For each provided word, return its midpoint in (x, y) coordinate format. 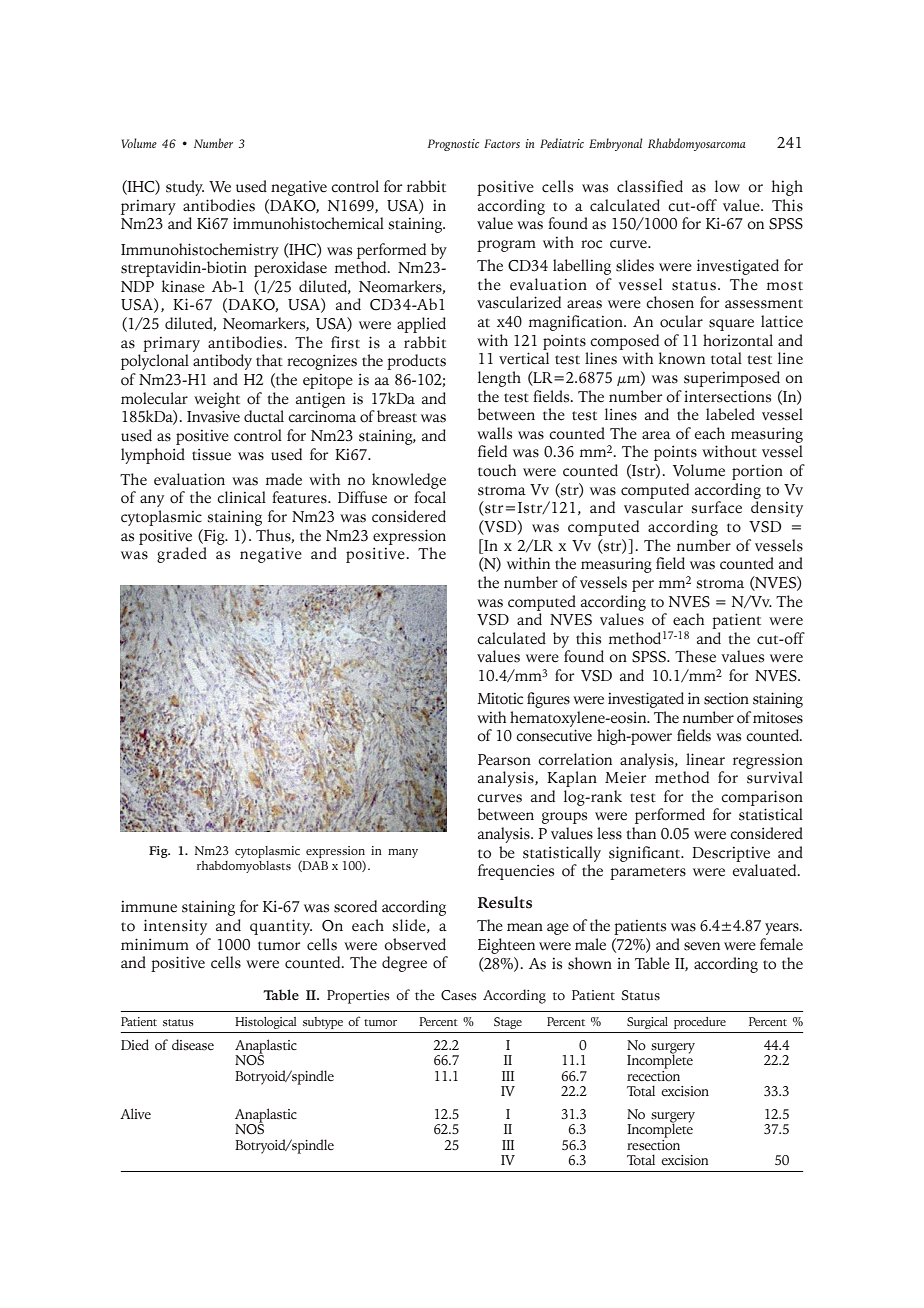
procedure (700, 1023)
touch (497, 470)
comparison (762, 798)
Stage (508, 1023)
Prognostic (453, 145)
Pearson (504, 760)
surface (717, 507)
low (727, 186)
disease (193, 1045)
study (185, 188)
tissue (211, 455)
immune (149, 907)
